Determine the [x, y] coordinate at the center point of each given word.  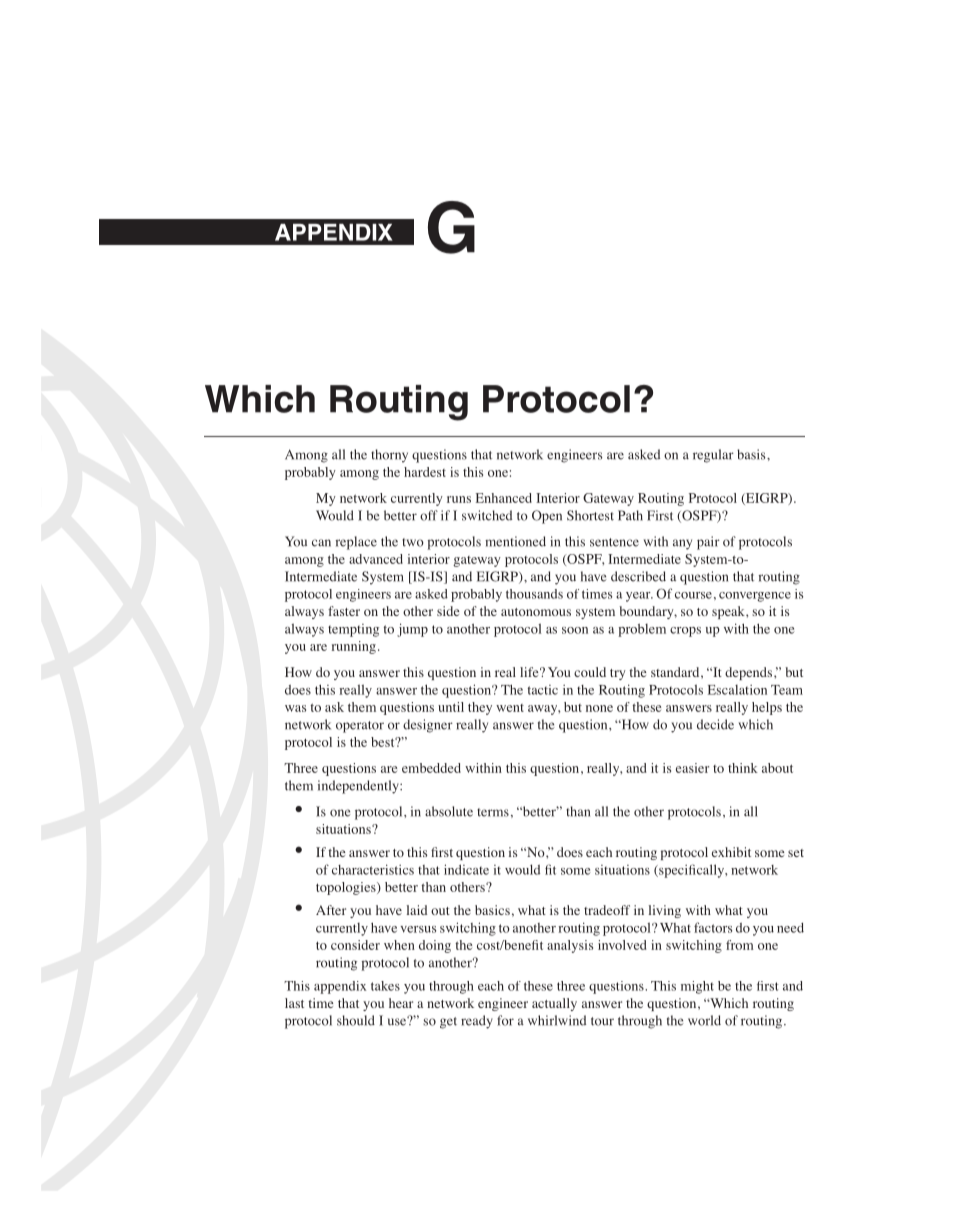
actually [554, 1004]
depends [750, 673]
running [353, 647]
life [530, 672]
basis [752, 454]
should [356, 1020]
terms [493, 812]
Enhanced [504, 498]
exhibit [731, 852]
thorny [389, 456]
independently [359, 787]
